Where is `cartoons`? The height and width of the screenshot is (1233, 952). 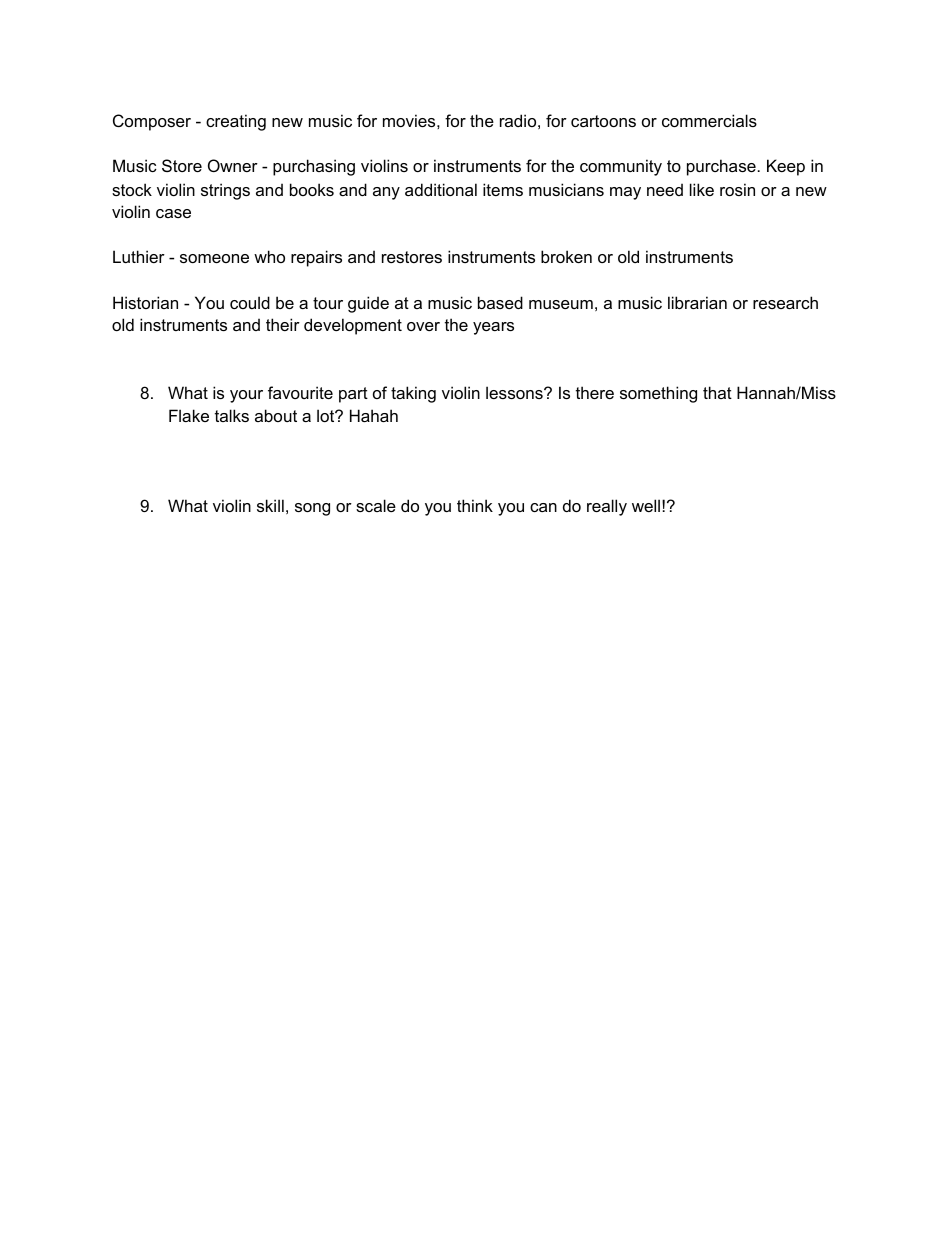 cartoons is located at coordinates (603, 121).
